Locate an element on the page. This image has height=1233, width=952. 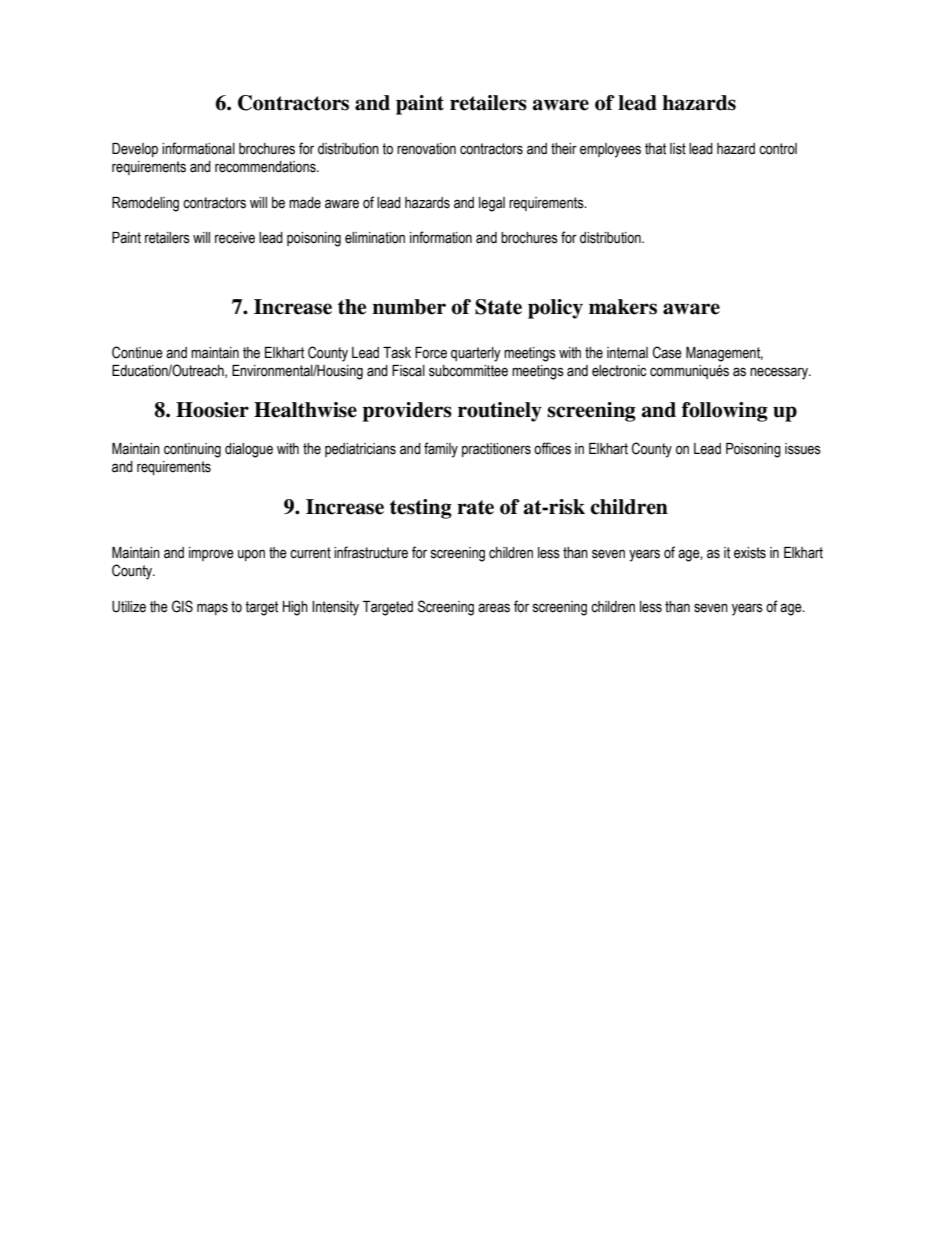
State is located at coordinates (498, 307).
